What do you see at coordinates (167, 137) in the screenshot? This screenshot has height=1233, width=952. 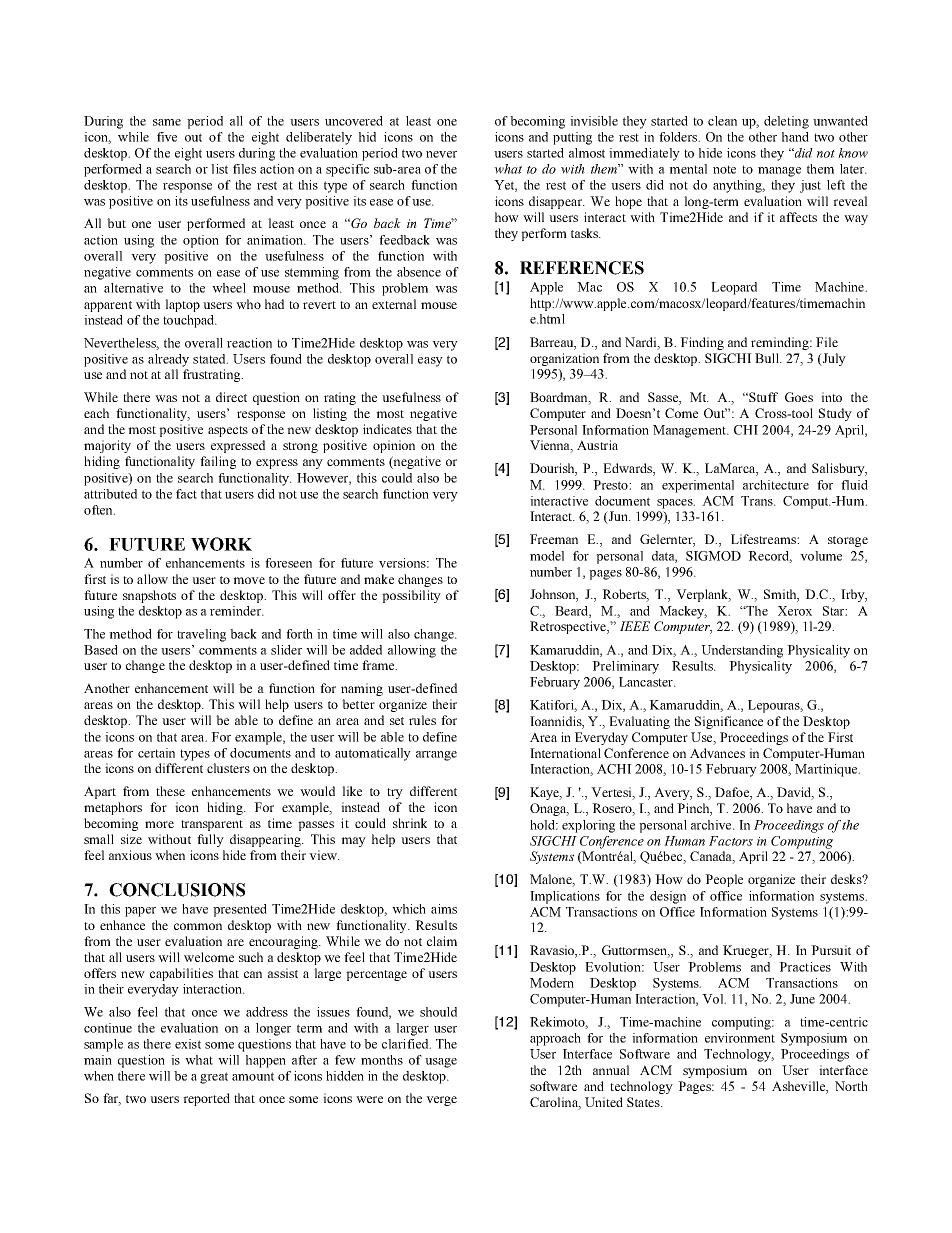 I see `five` at bounding box center [167, 137].
